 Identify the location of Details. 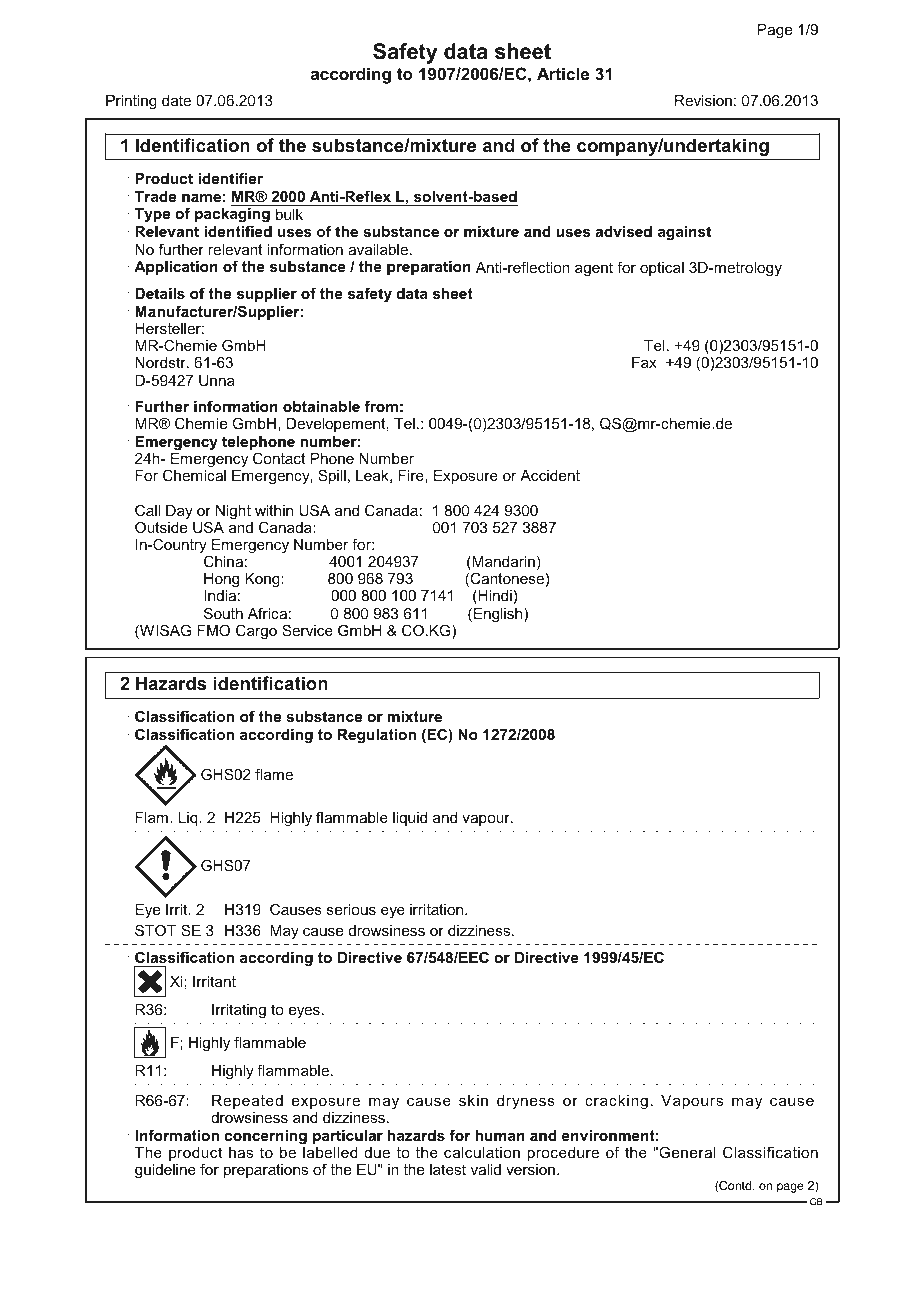
(160, 293).
